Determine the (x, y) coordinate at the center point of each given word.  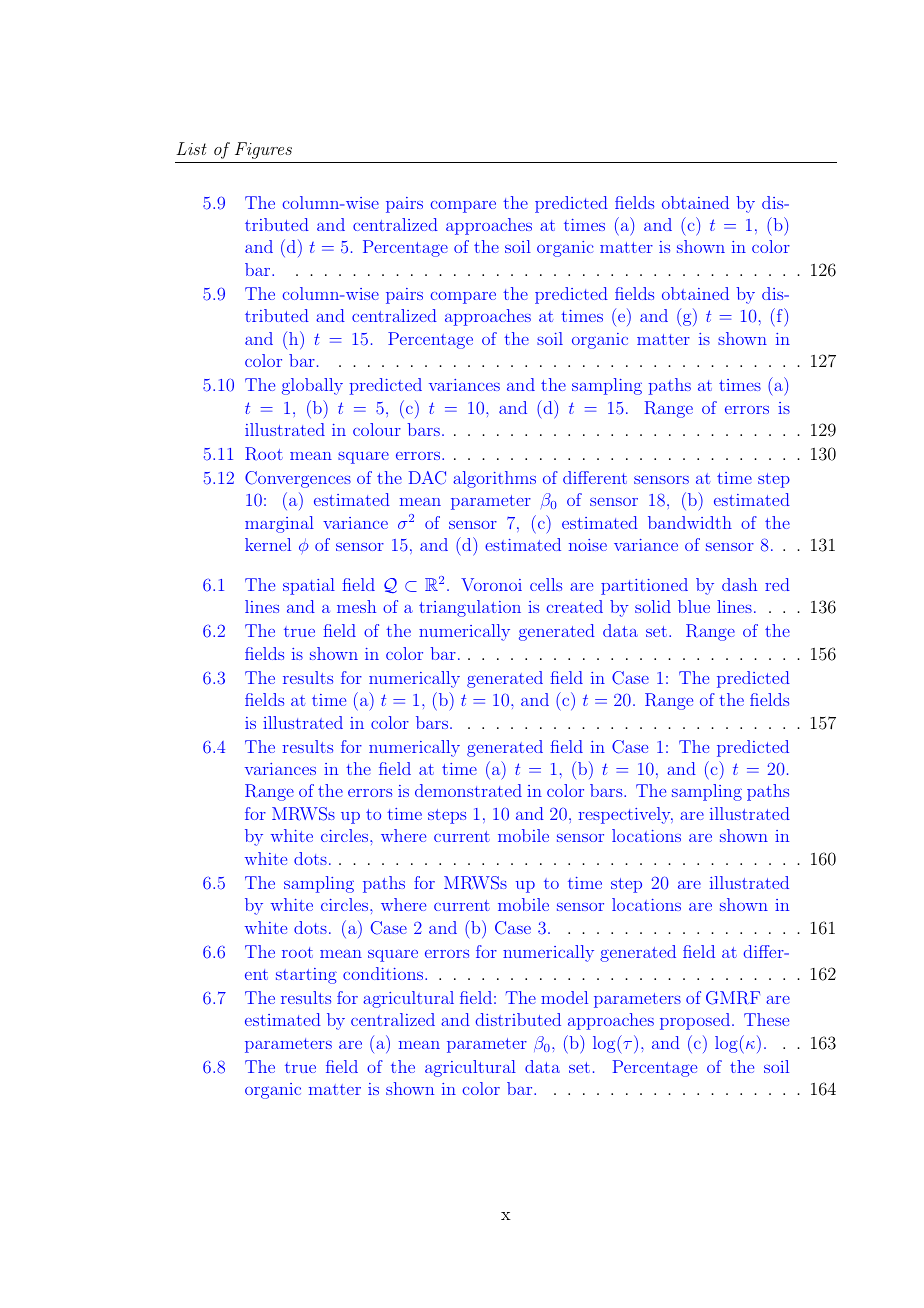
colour (377, 429)
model (564, 997)
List (191, 148)
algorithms (494, 479)
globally (312, 386)
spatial (309, 586)
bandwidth (690, 522)
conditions (384, 973)
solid (653, 606)
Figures (263, 150)
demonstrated (468, 790)
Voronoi (491, 584)
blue (694, 606)
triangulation (470, 608)
